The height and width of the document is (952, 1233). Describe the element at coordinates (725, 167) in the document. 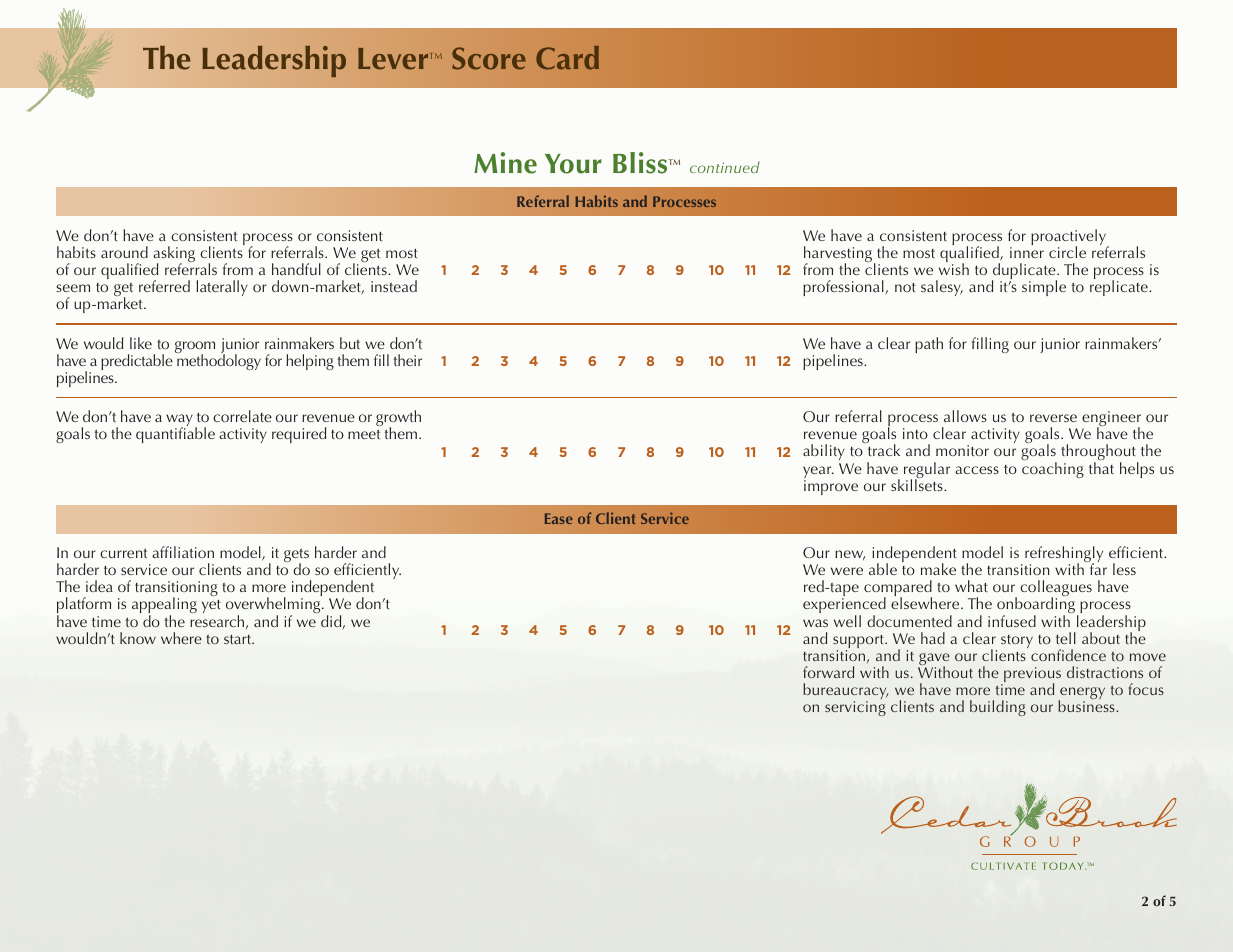

I see `continued` at that location.
